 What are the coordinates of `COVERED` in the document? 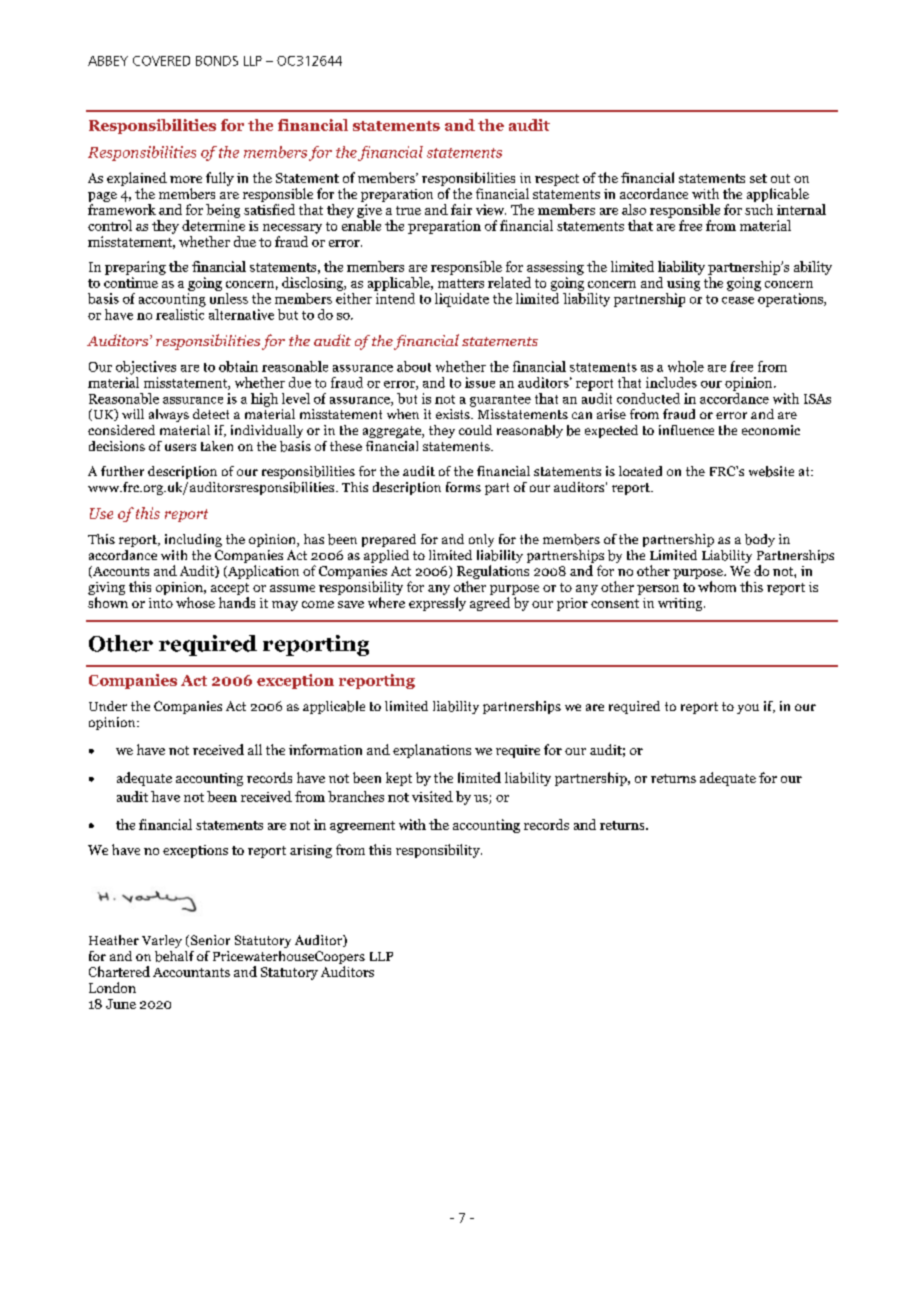 It's located at (161, 61).
